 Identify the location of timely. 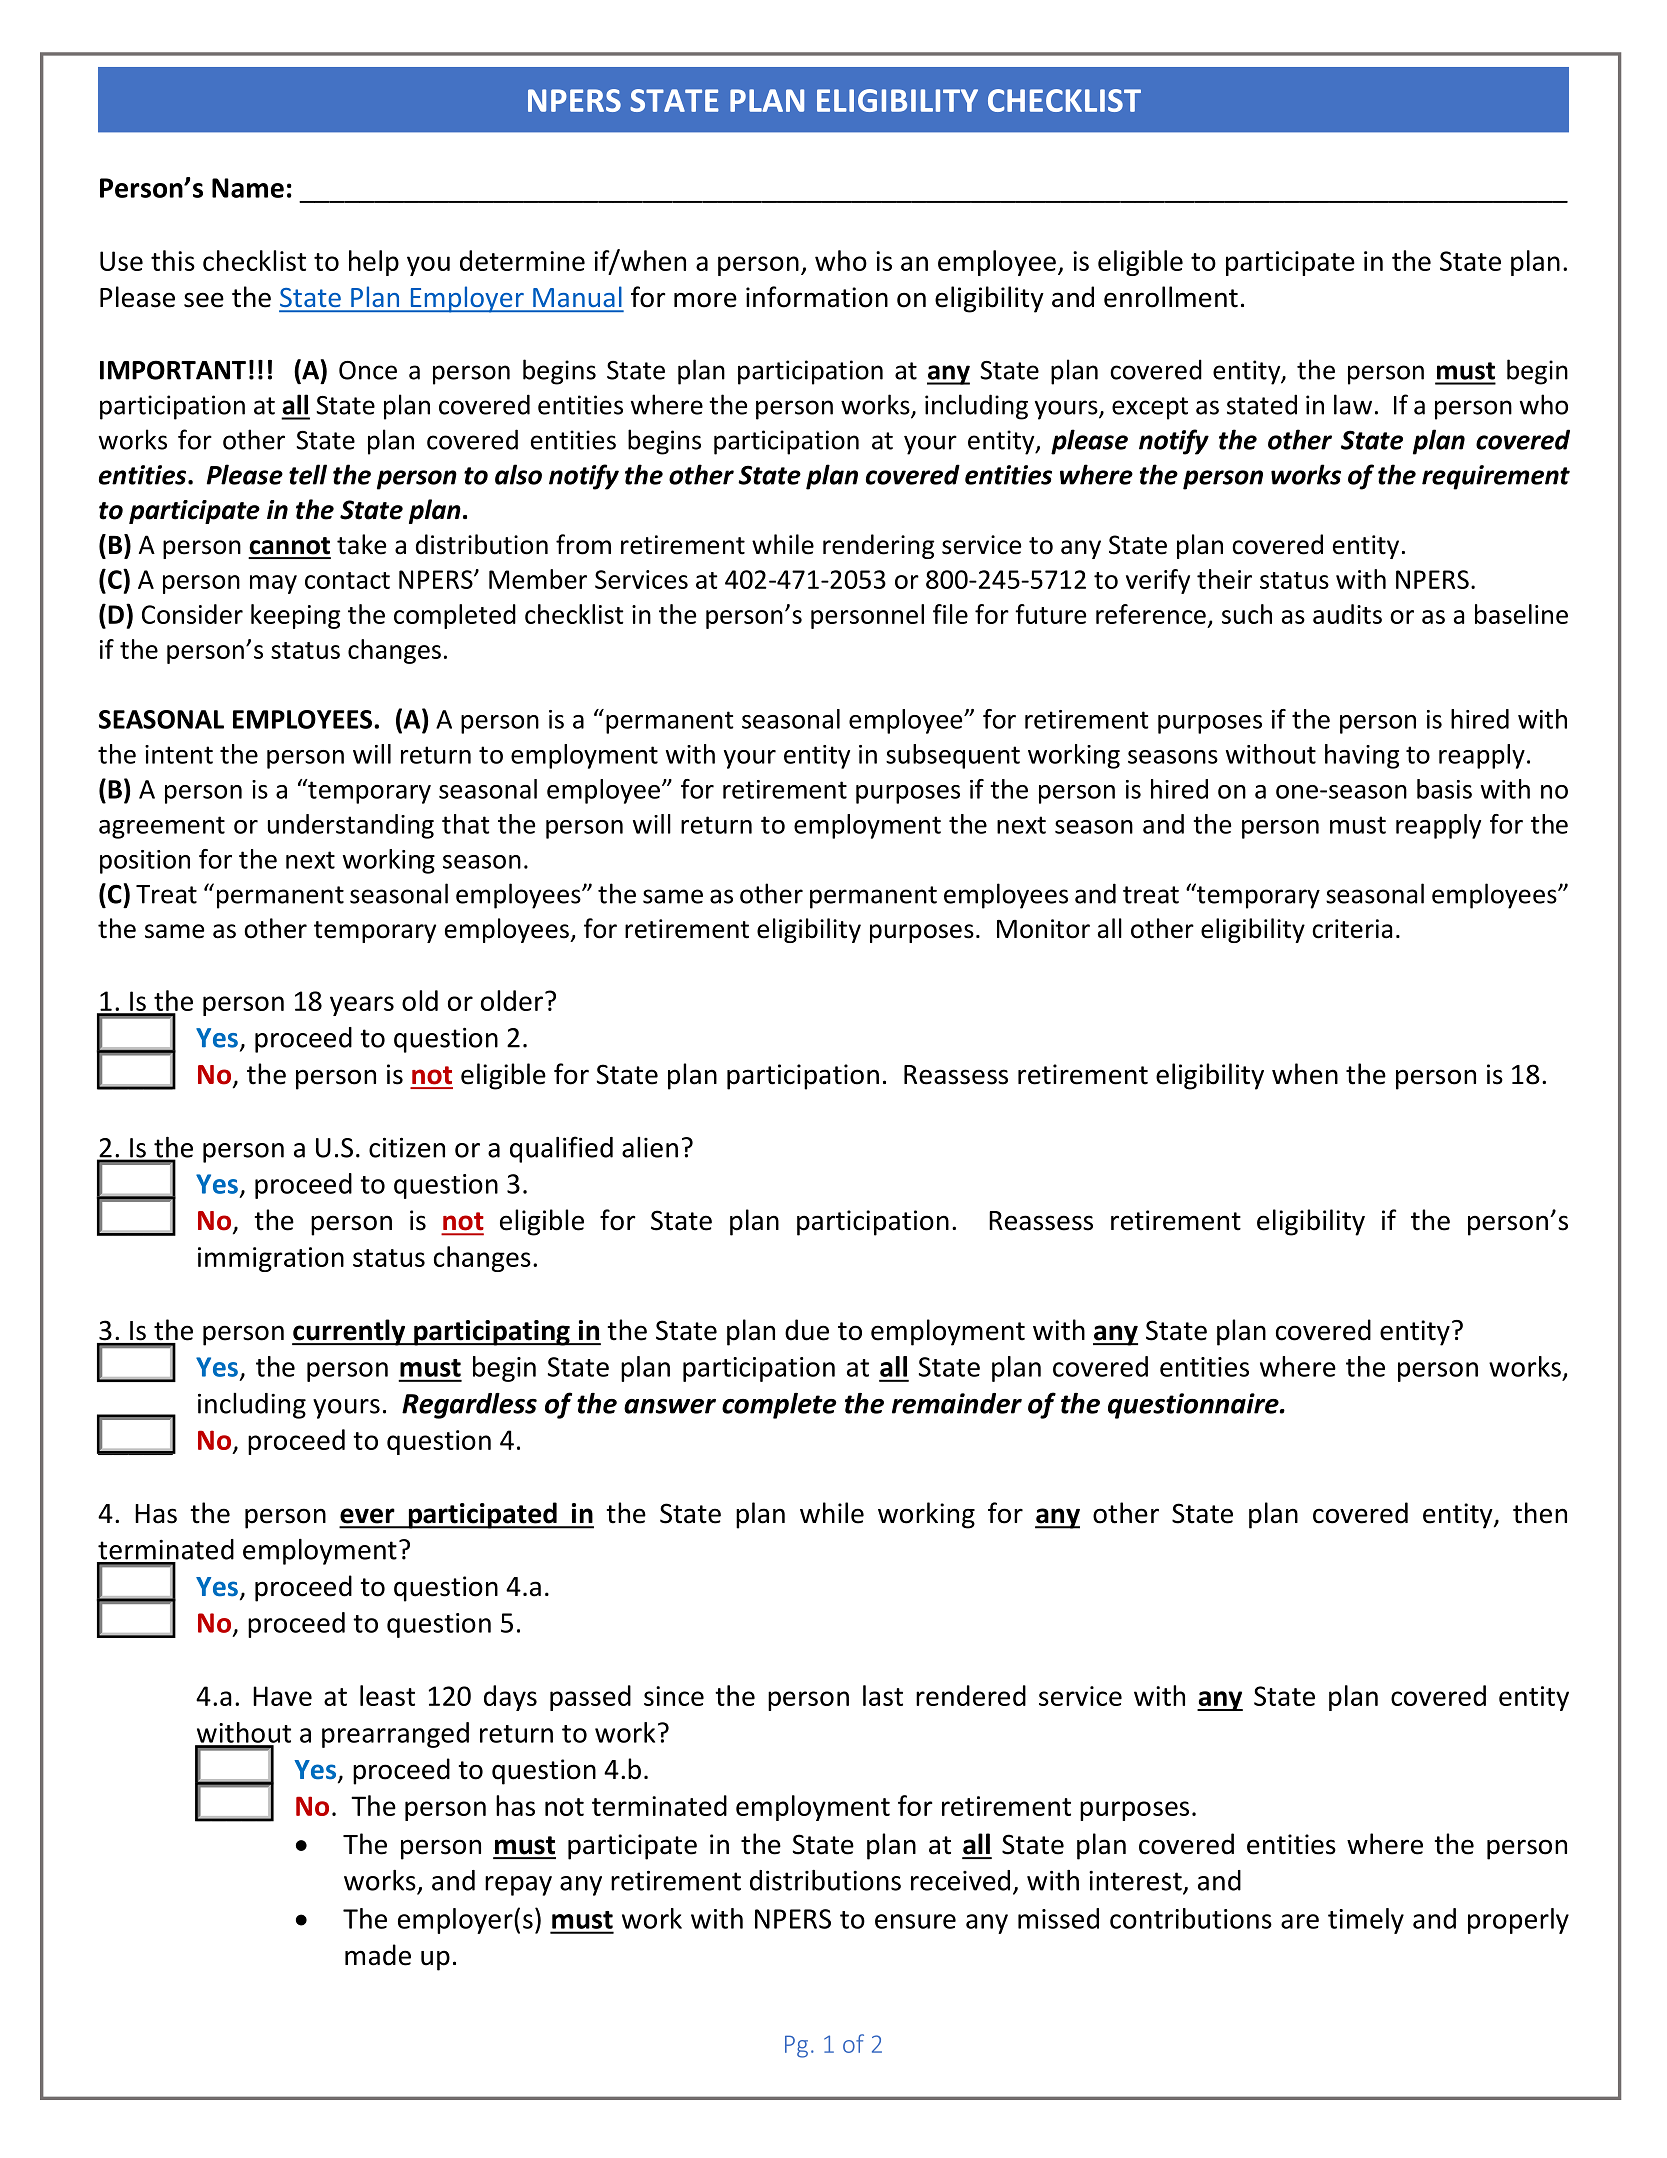
(1366, 1921).
